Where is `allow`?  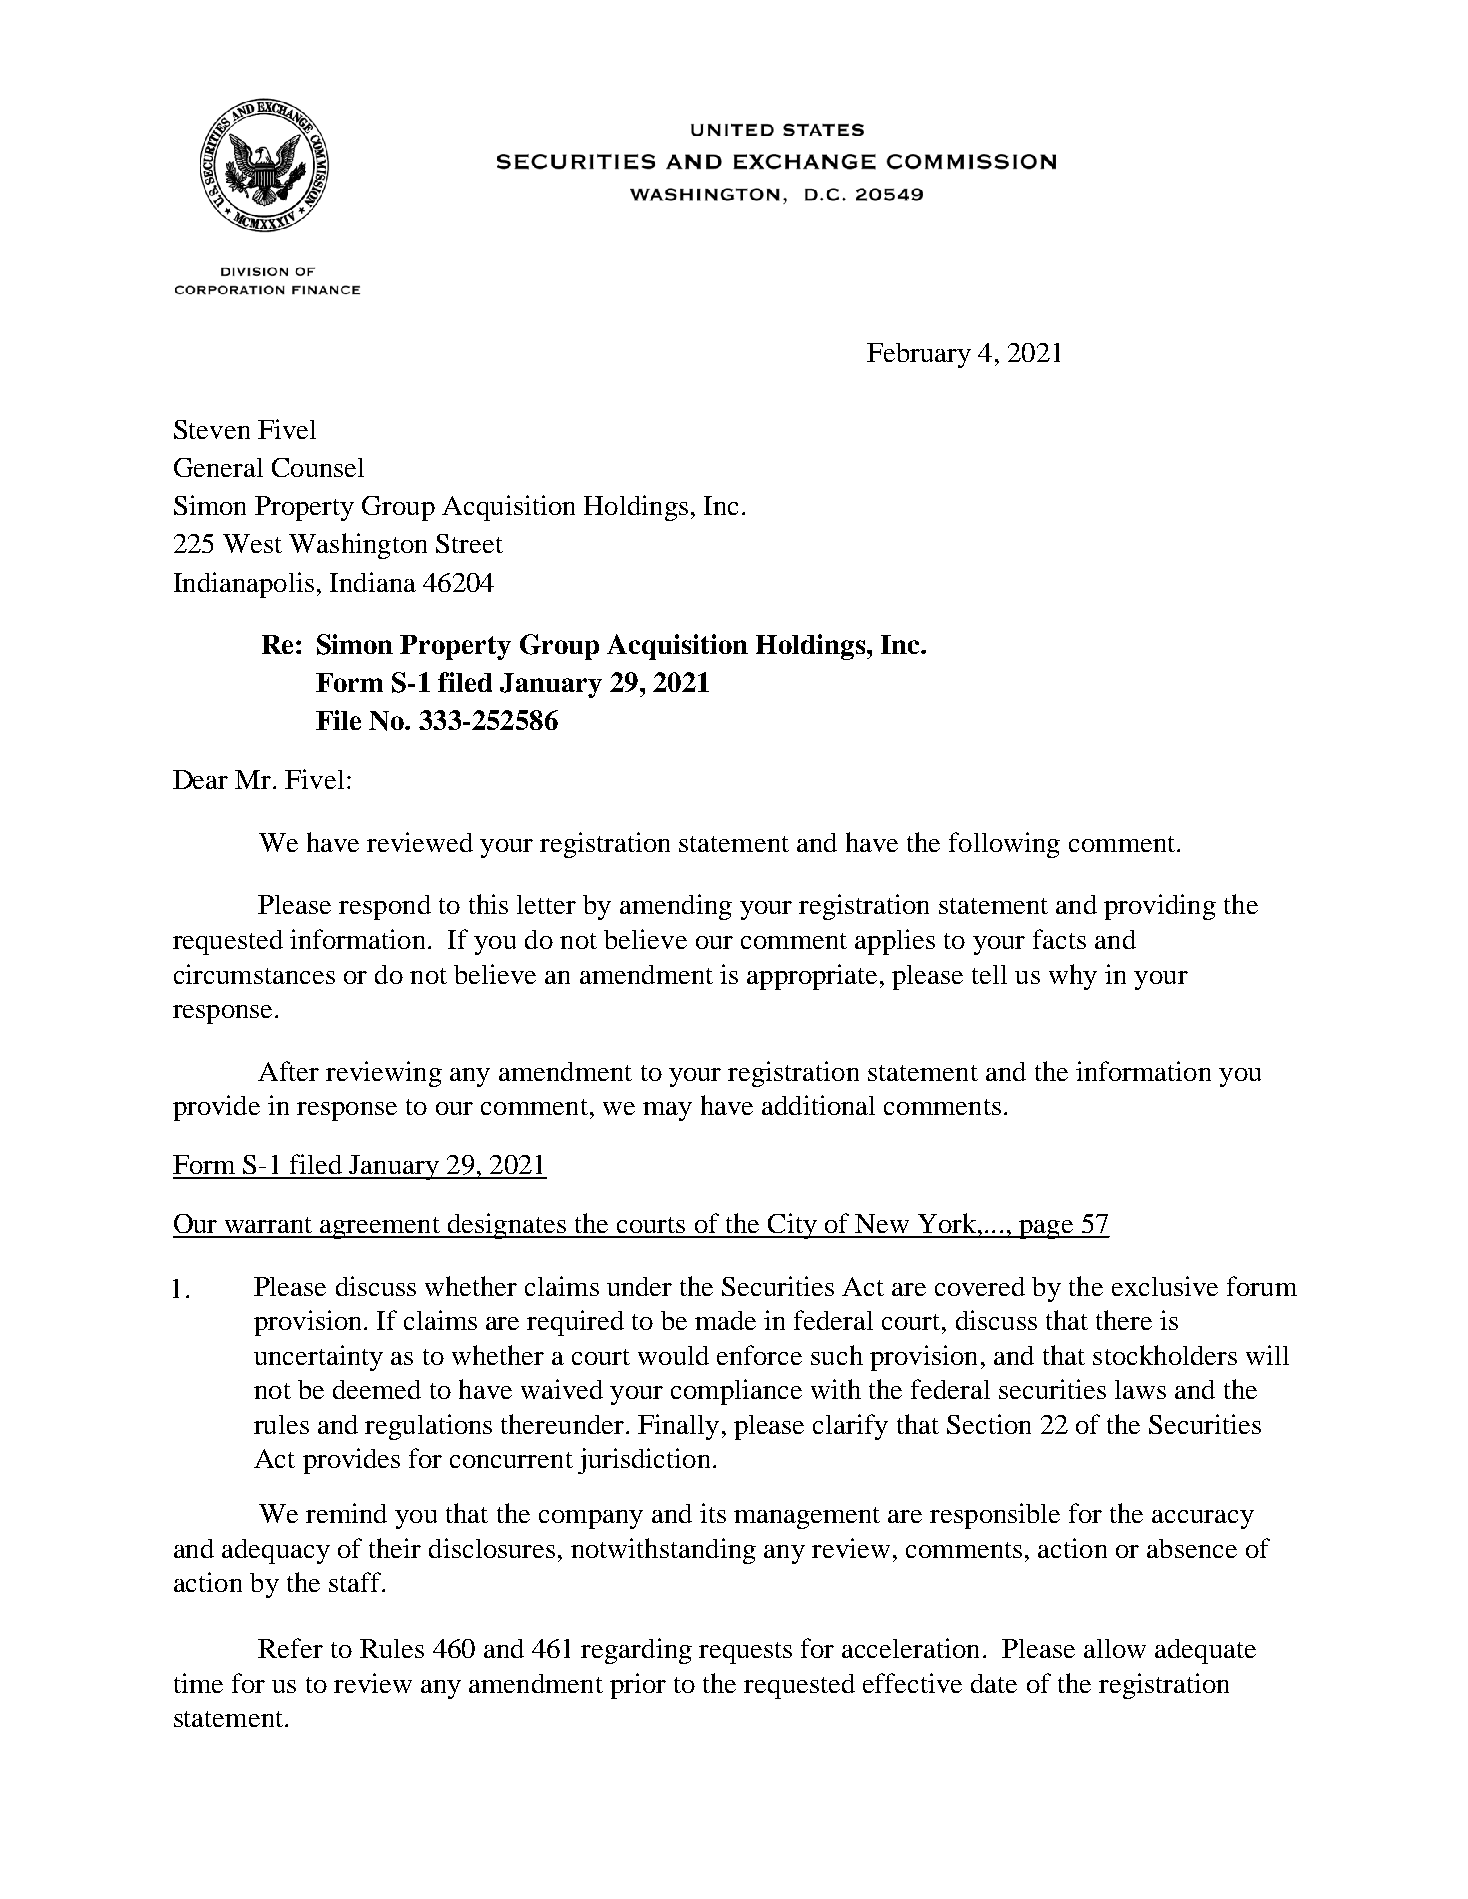
allow is located at coordinates (1115, 1648).
